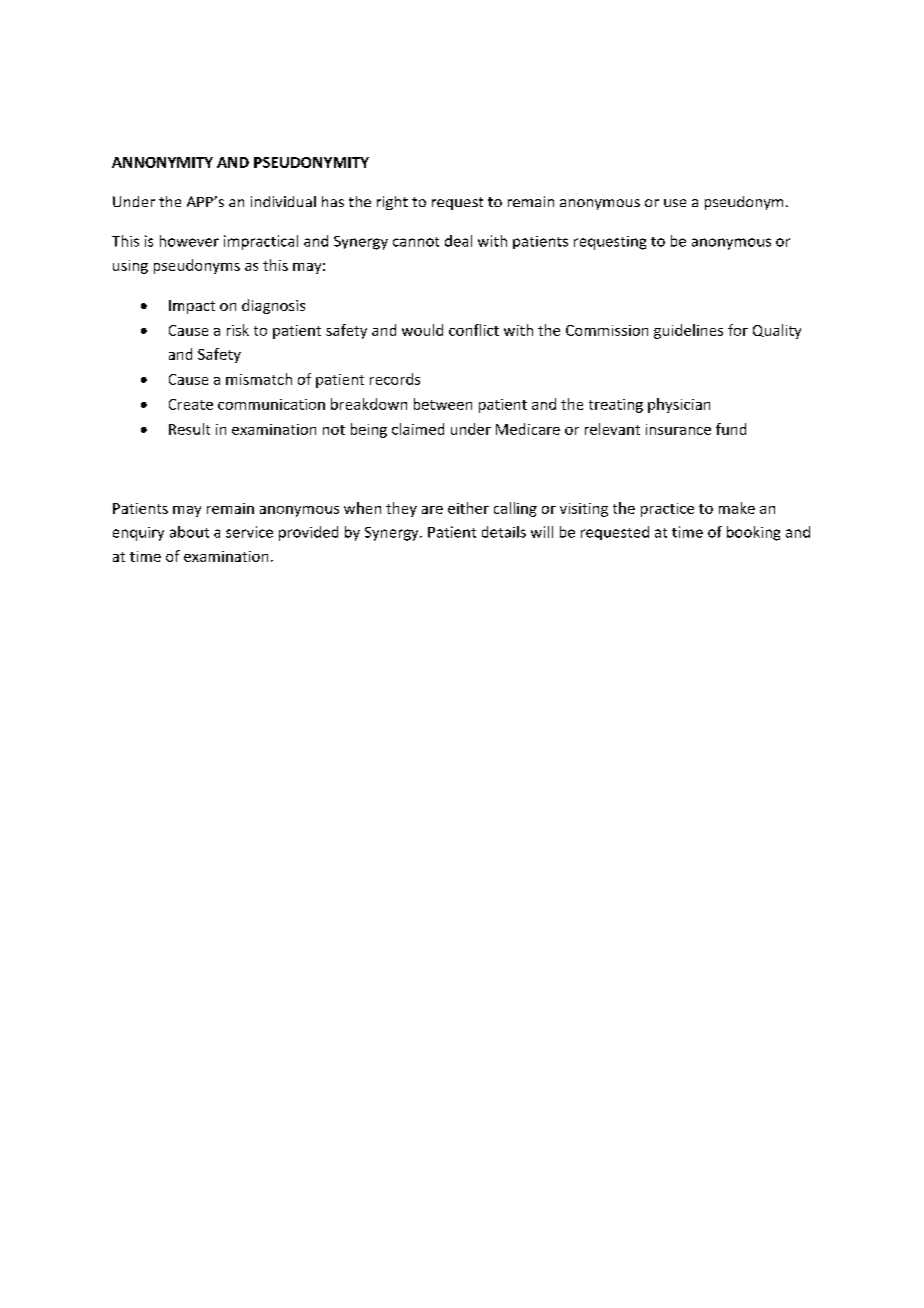  Describe the element at coordinates (192, 307) in the document. I see `Impact` at that location.
